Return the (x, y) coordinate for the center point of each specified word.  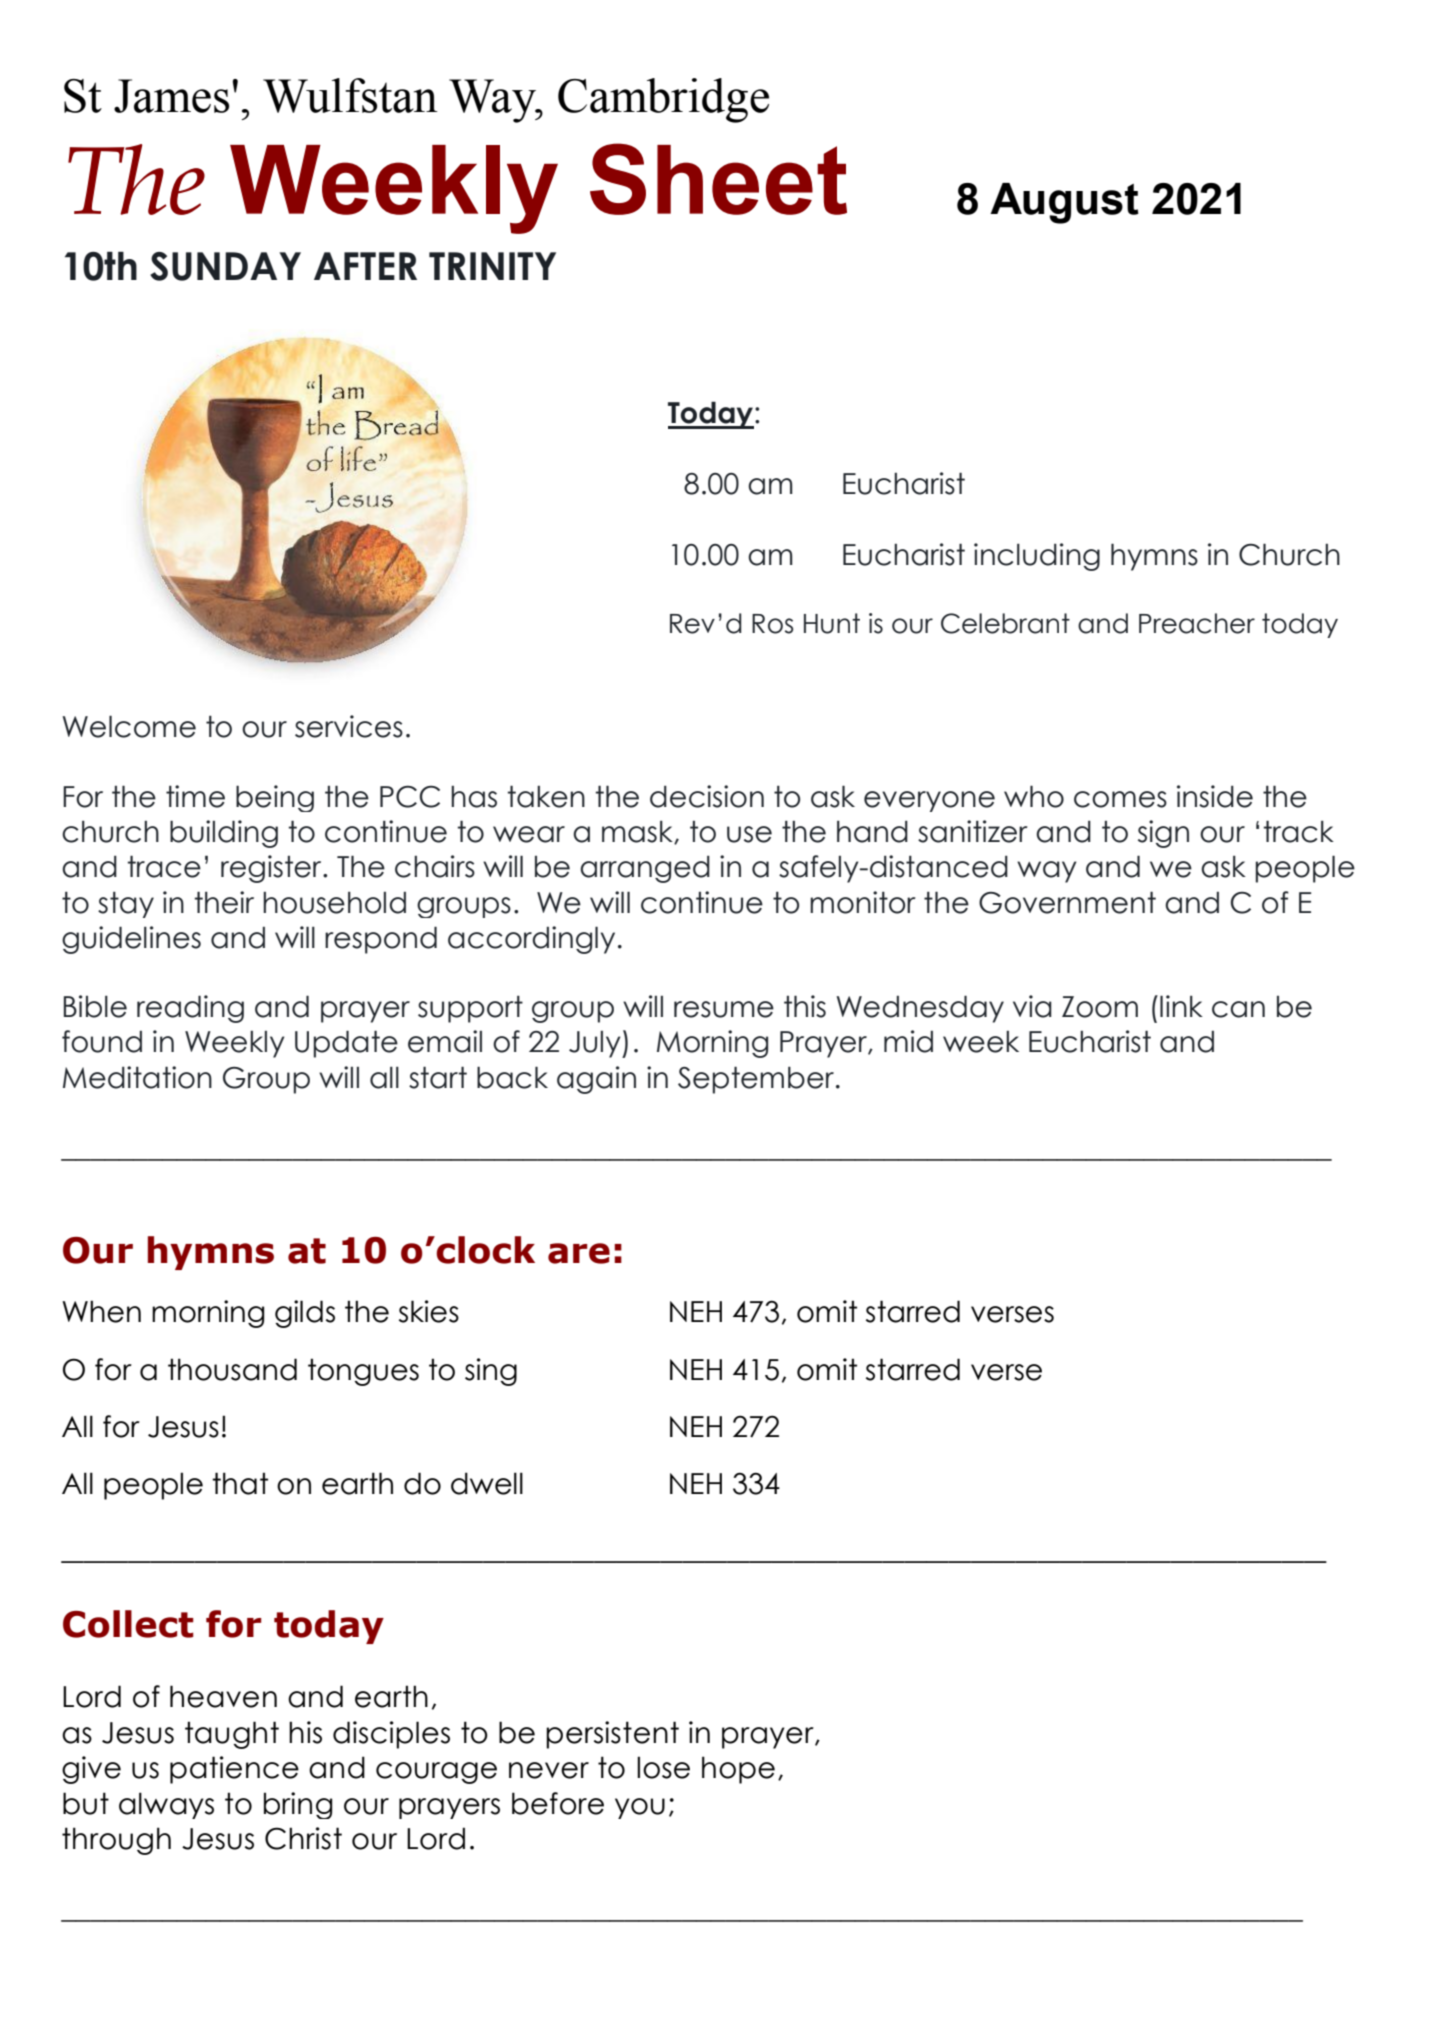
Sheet (718, 179)
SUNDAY (225, 266)
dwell (487, 1483)
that (240, 1483)
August (1064, 203)
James (171, 96)
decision (707, 796)
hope (738, 1770)
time (195, 796)
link (1181, 1006)
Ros (772, 624)
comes (1120, 799)
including (1037, 557)
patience (234, 1770)
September (756, 1080)
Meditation (137, 1077)
